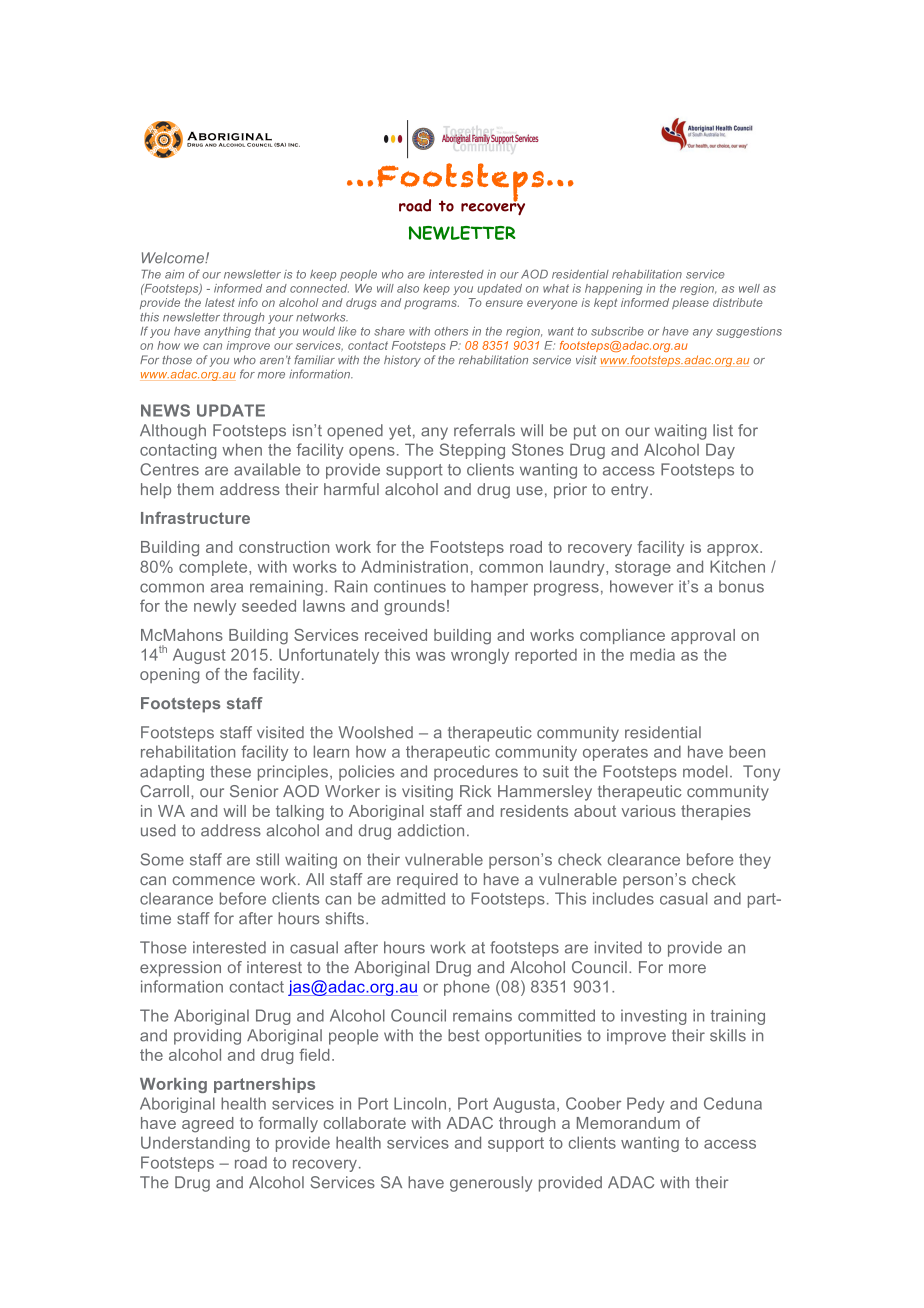 The image size is (924, 1308). I want to click on please, so click(690, 303).
